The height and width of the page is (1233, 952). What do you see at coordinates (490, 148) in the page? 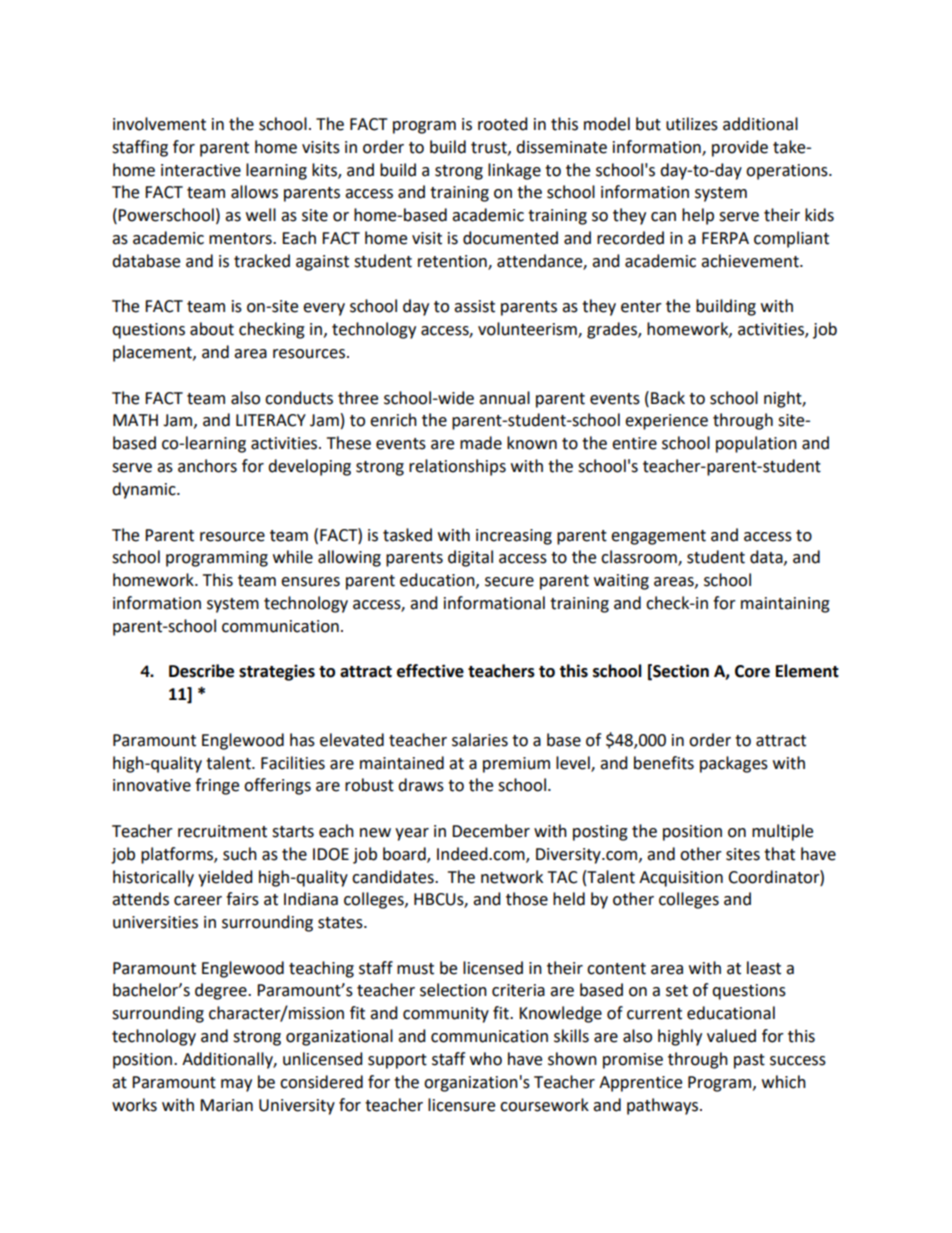
I see `trust` at bounding box center [490, 148].
